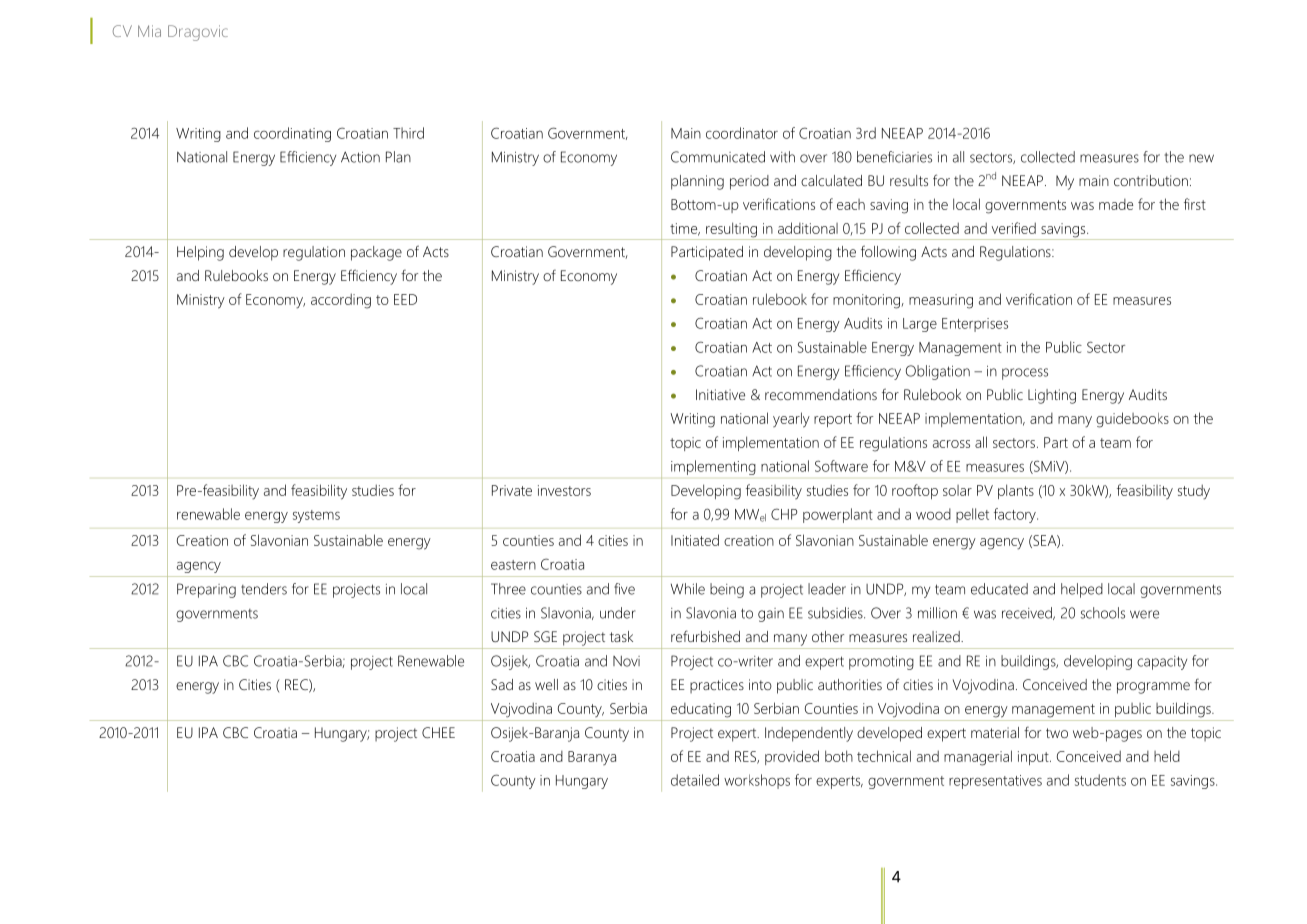 The width and height of the image is (1307, 924). Describe the element at coordinates (685, 229) in the image. I see `time` at that location.
